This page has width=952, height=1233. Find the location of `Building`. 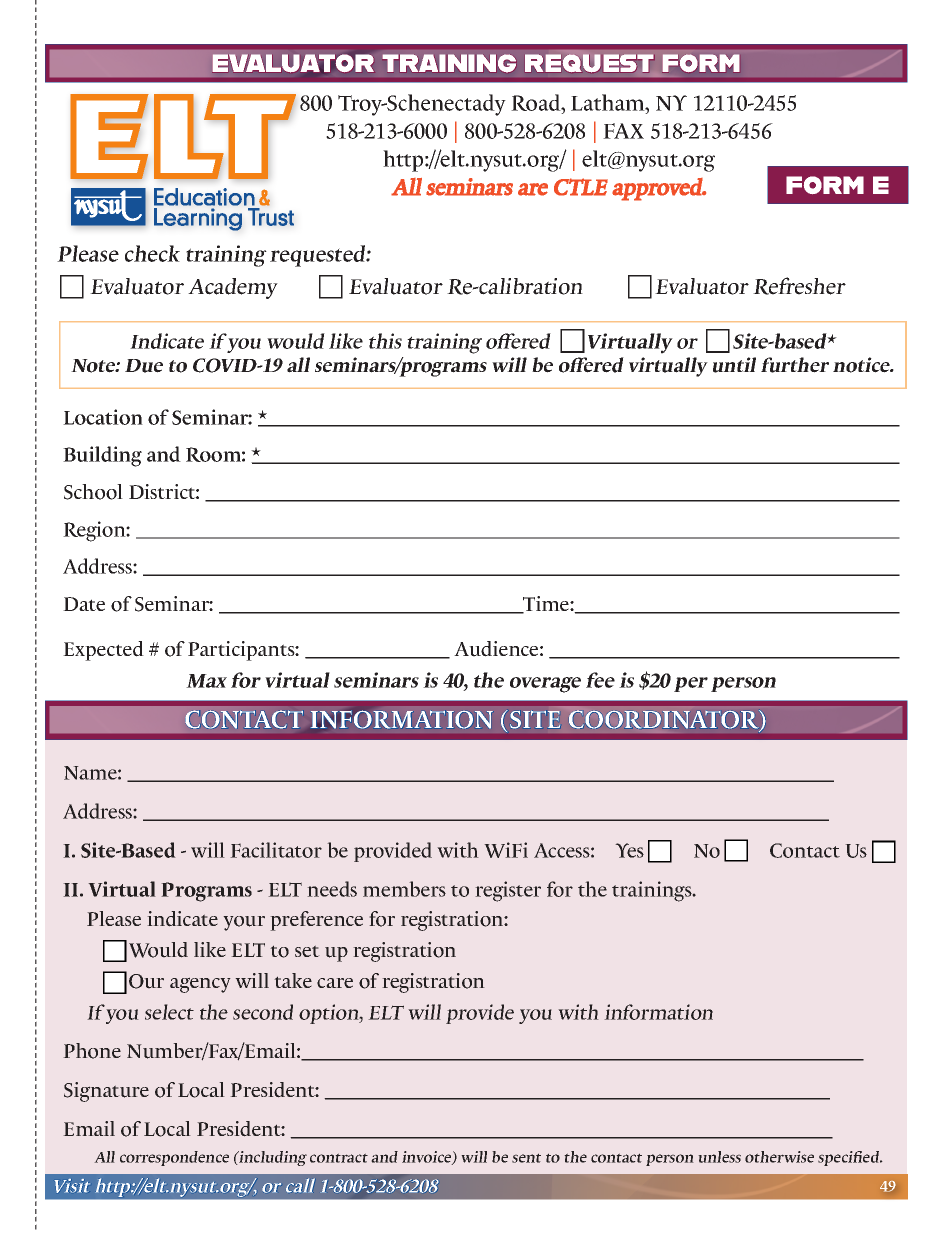

Building is located at coordinates (102, 456).
